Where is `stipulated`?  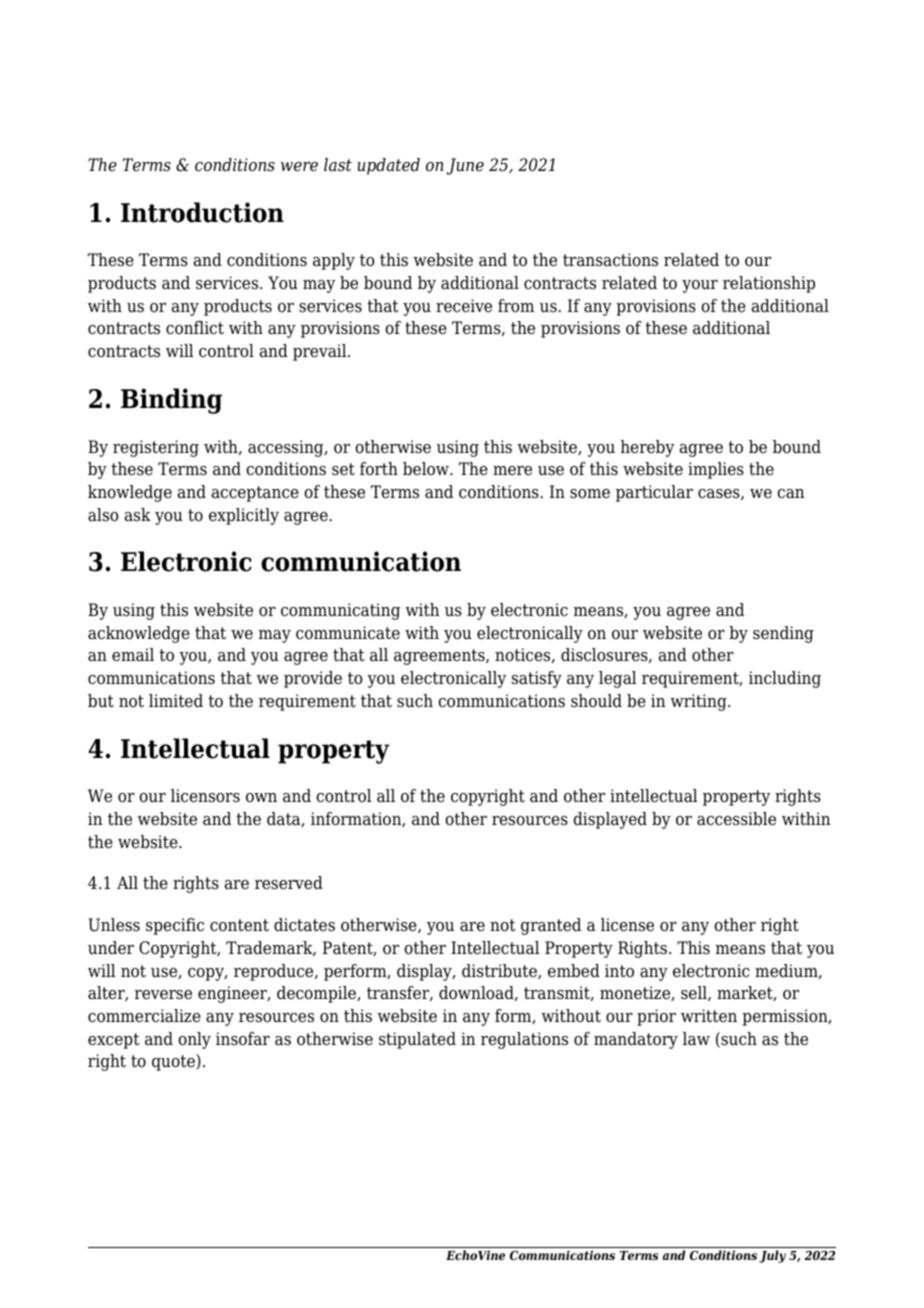 stipulated is located at coordinates (417, 1040).
